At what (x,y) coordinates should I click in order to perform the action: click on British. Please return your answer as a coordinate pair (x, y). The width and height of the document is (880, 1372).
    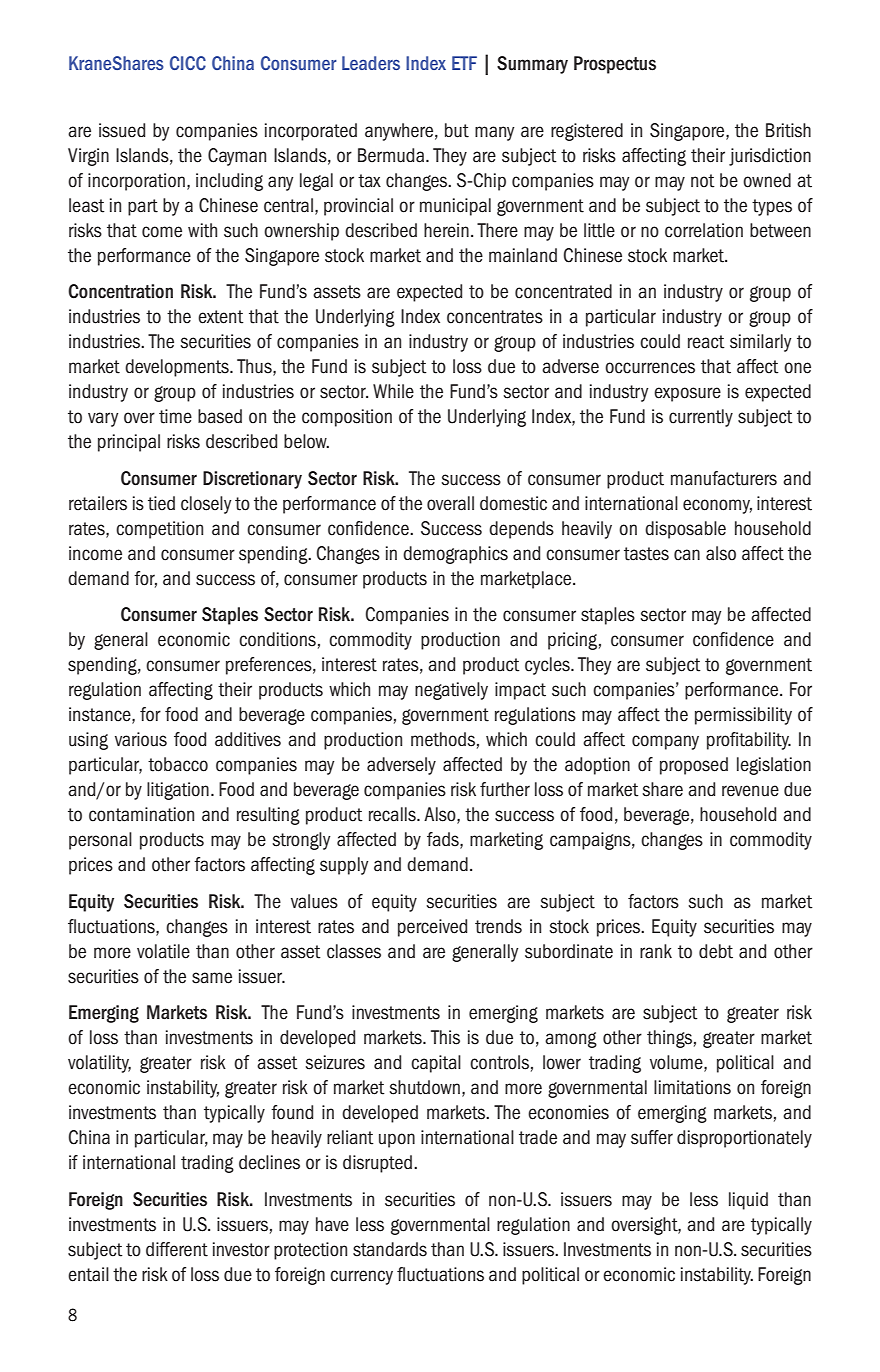
    Looking at the image, I should click on (788, 130).
